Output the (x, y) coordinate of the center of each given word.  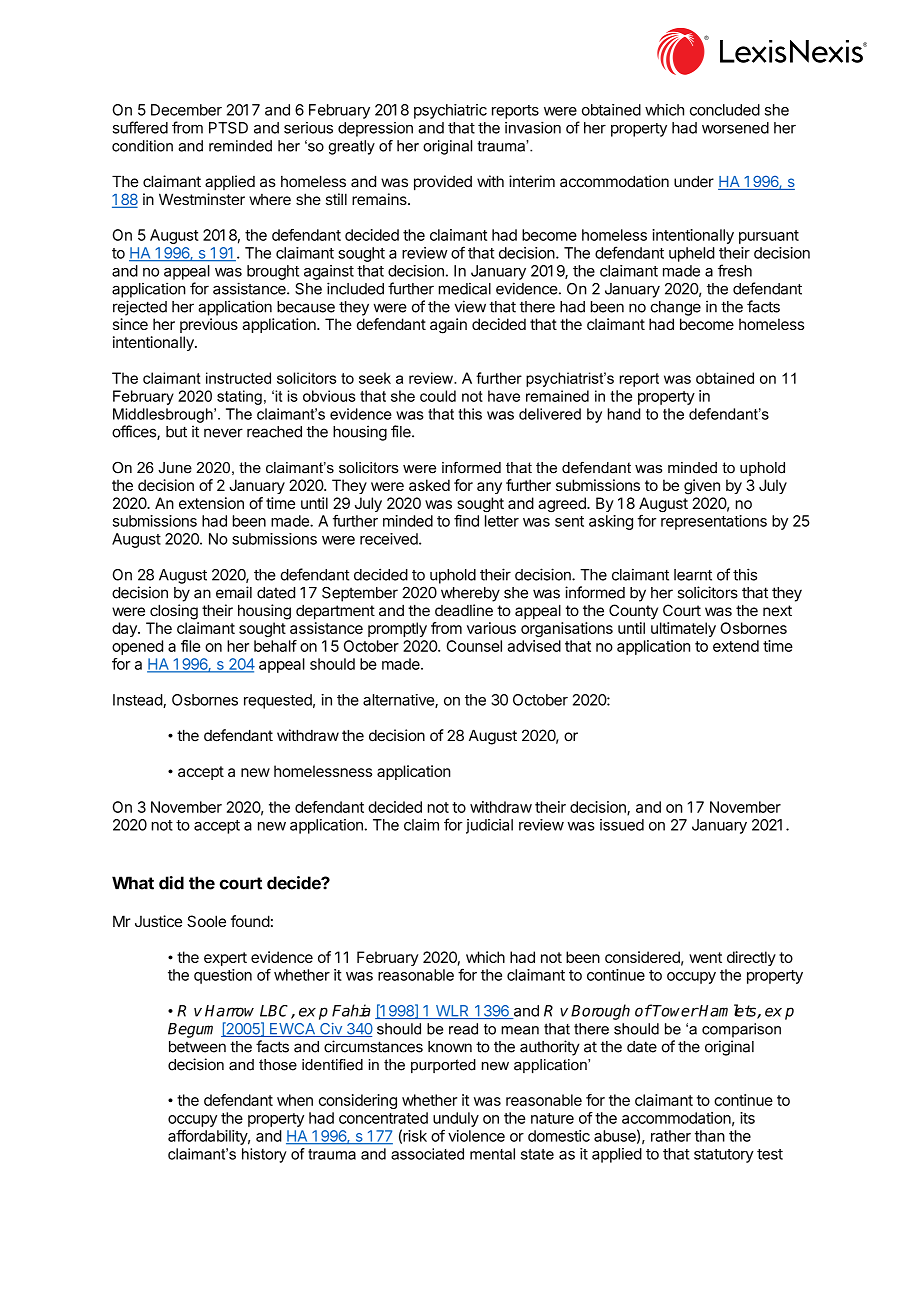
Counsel (474, 646)
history (264, 1155)
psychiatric (450, 111)
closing (174, 612)
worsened (735, 128)
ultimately (683, 629)
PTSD (228, 128)
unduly (456, 1119)
